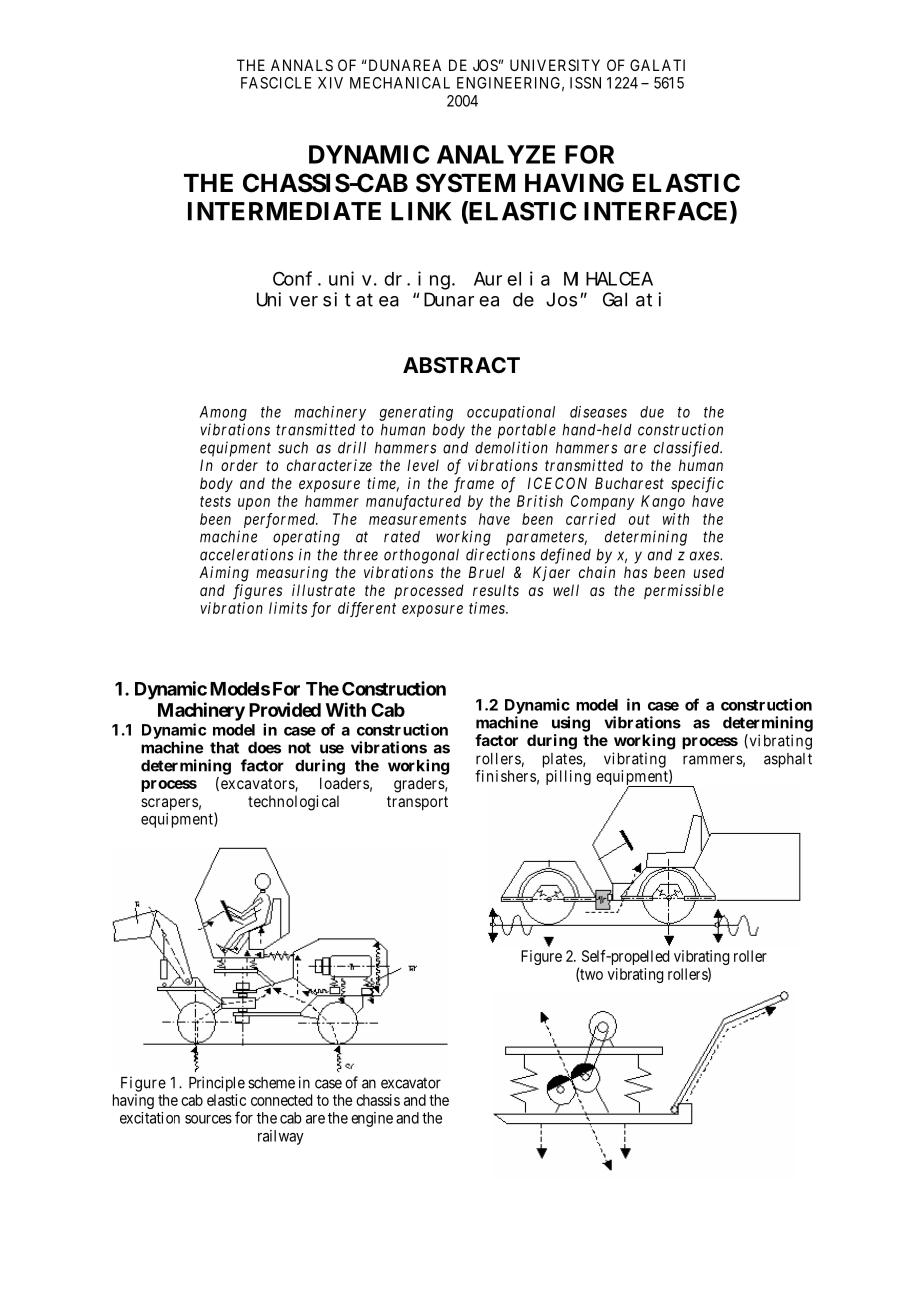 This screenshot has height=1308, width=924. What do you see at coordinates (585, 83) in the screenshot?
I see `ISSN` at bounding box center [585, 83].
